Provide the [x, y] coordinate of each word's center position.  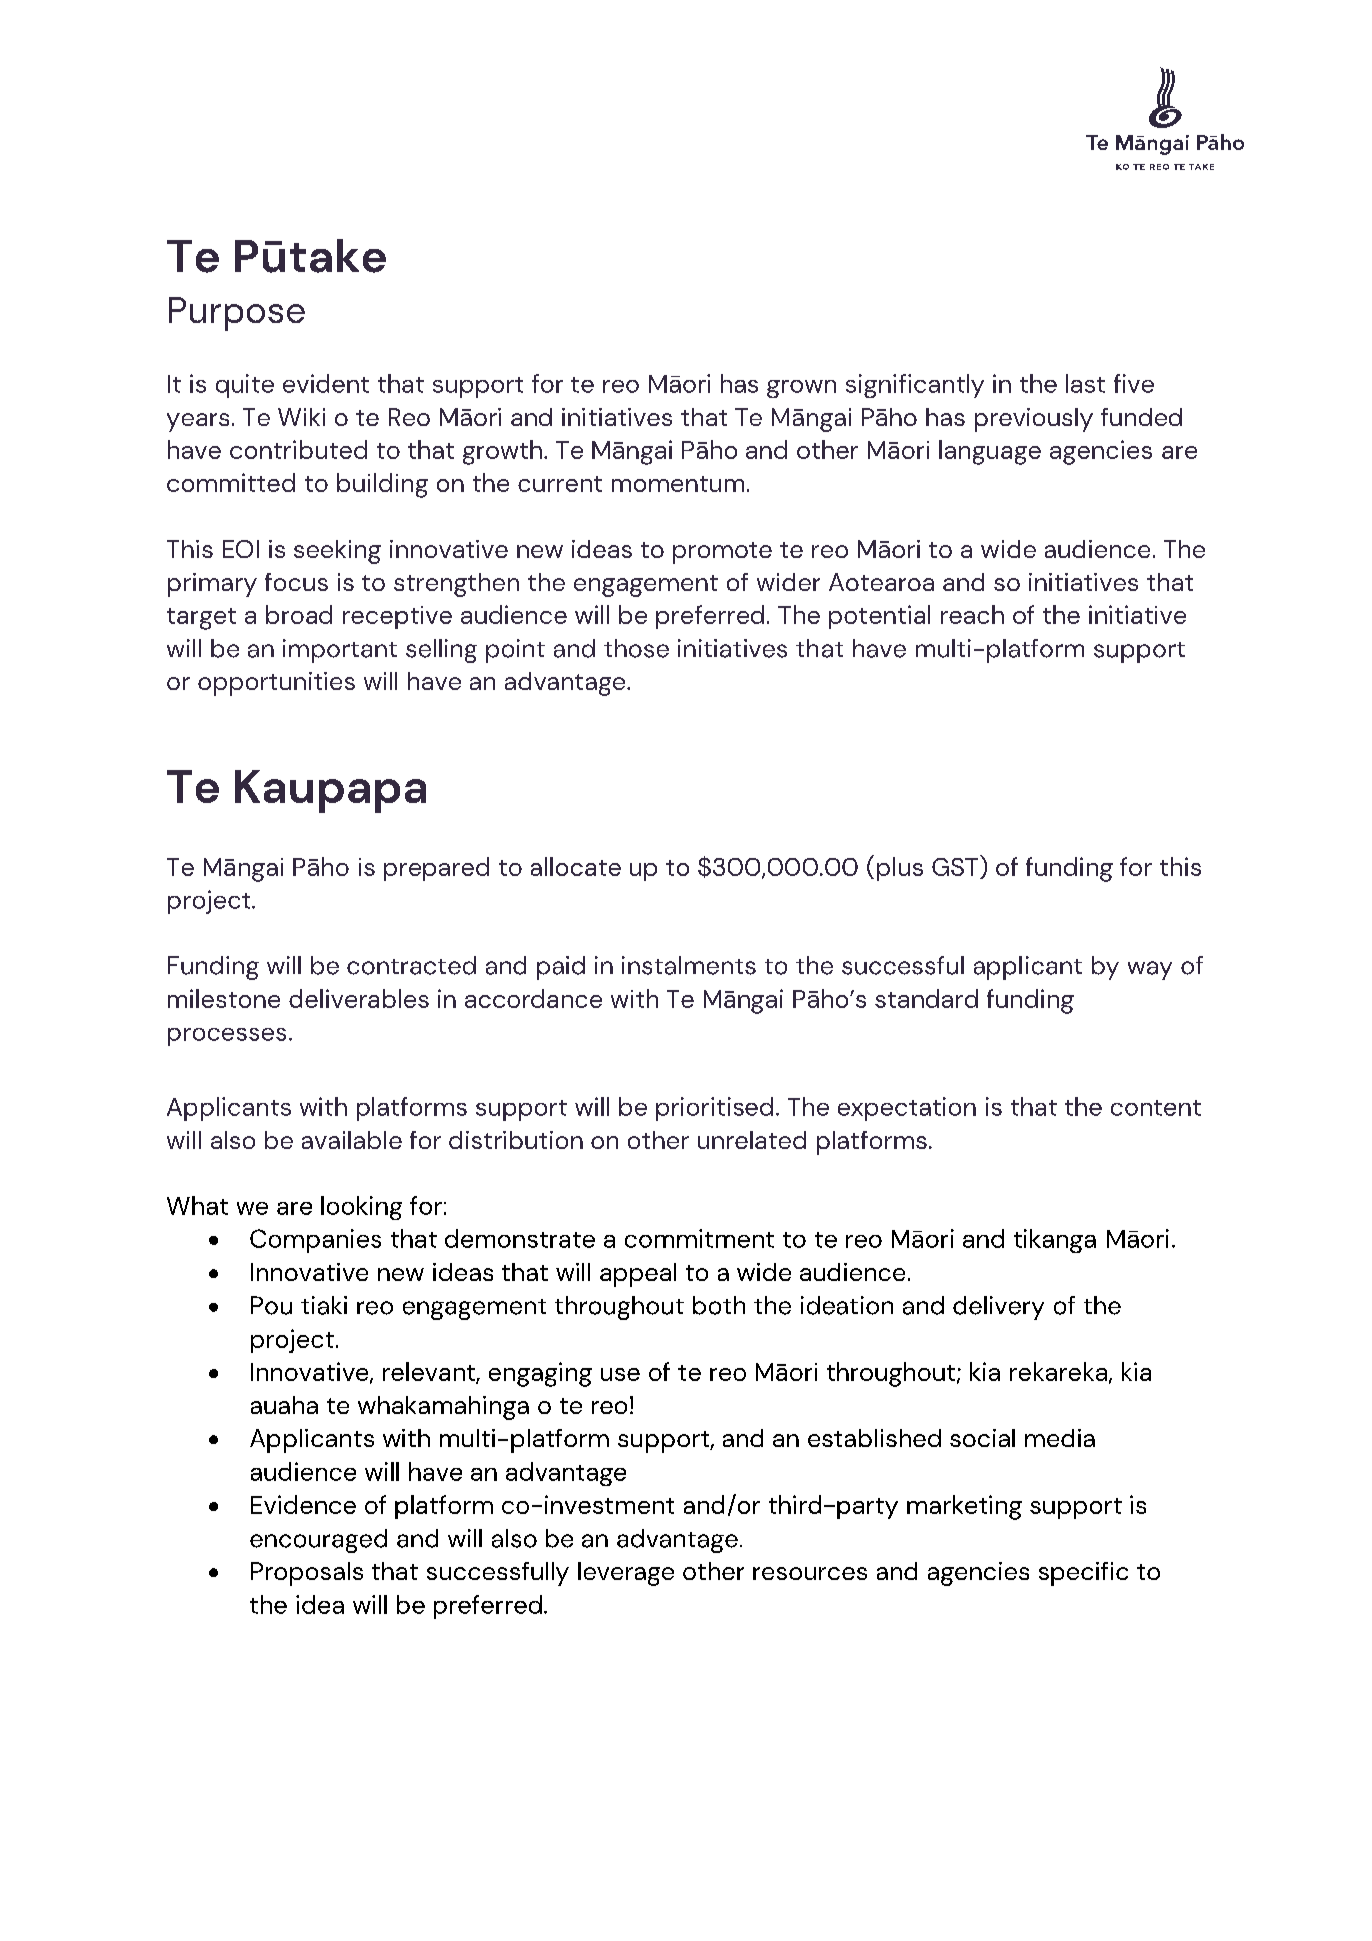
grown [801, 389]
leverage [626, 1574]
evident [326, 383]
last [1085, 383]
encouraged [318, 1541]
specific [1083, 1574]
